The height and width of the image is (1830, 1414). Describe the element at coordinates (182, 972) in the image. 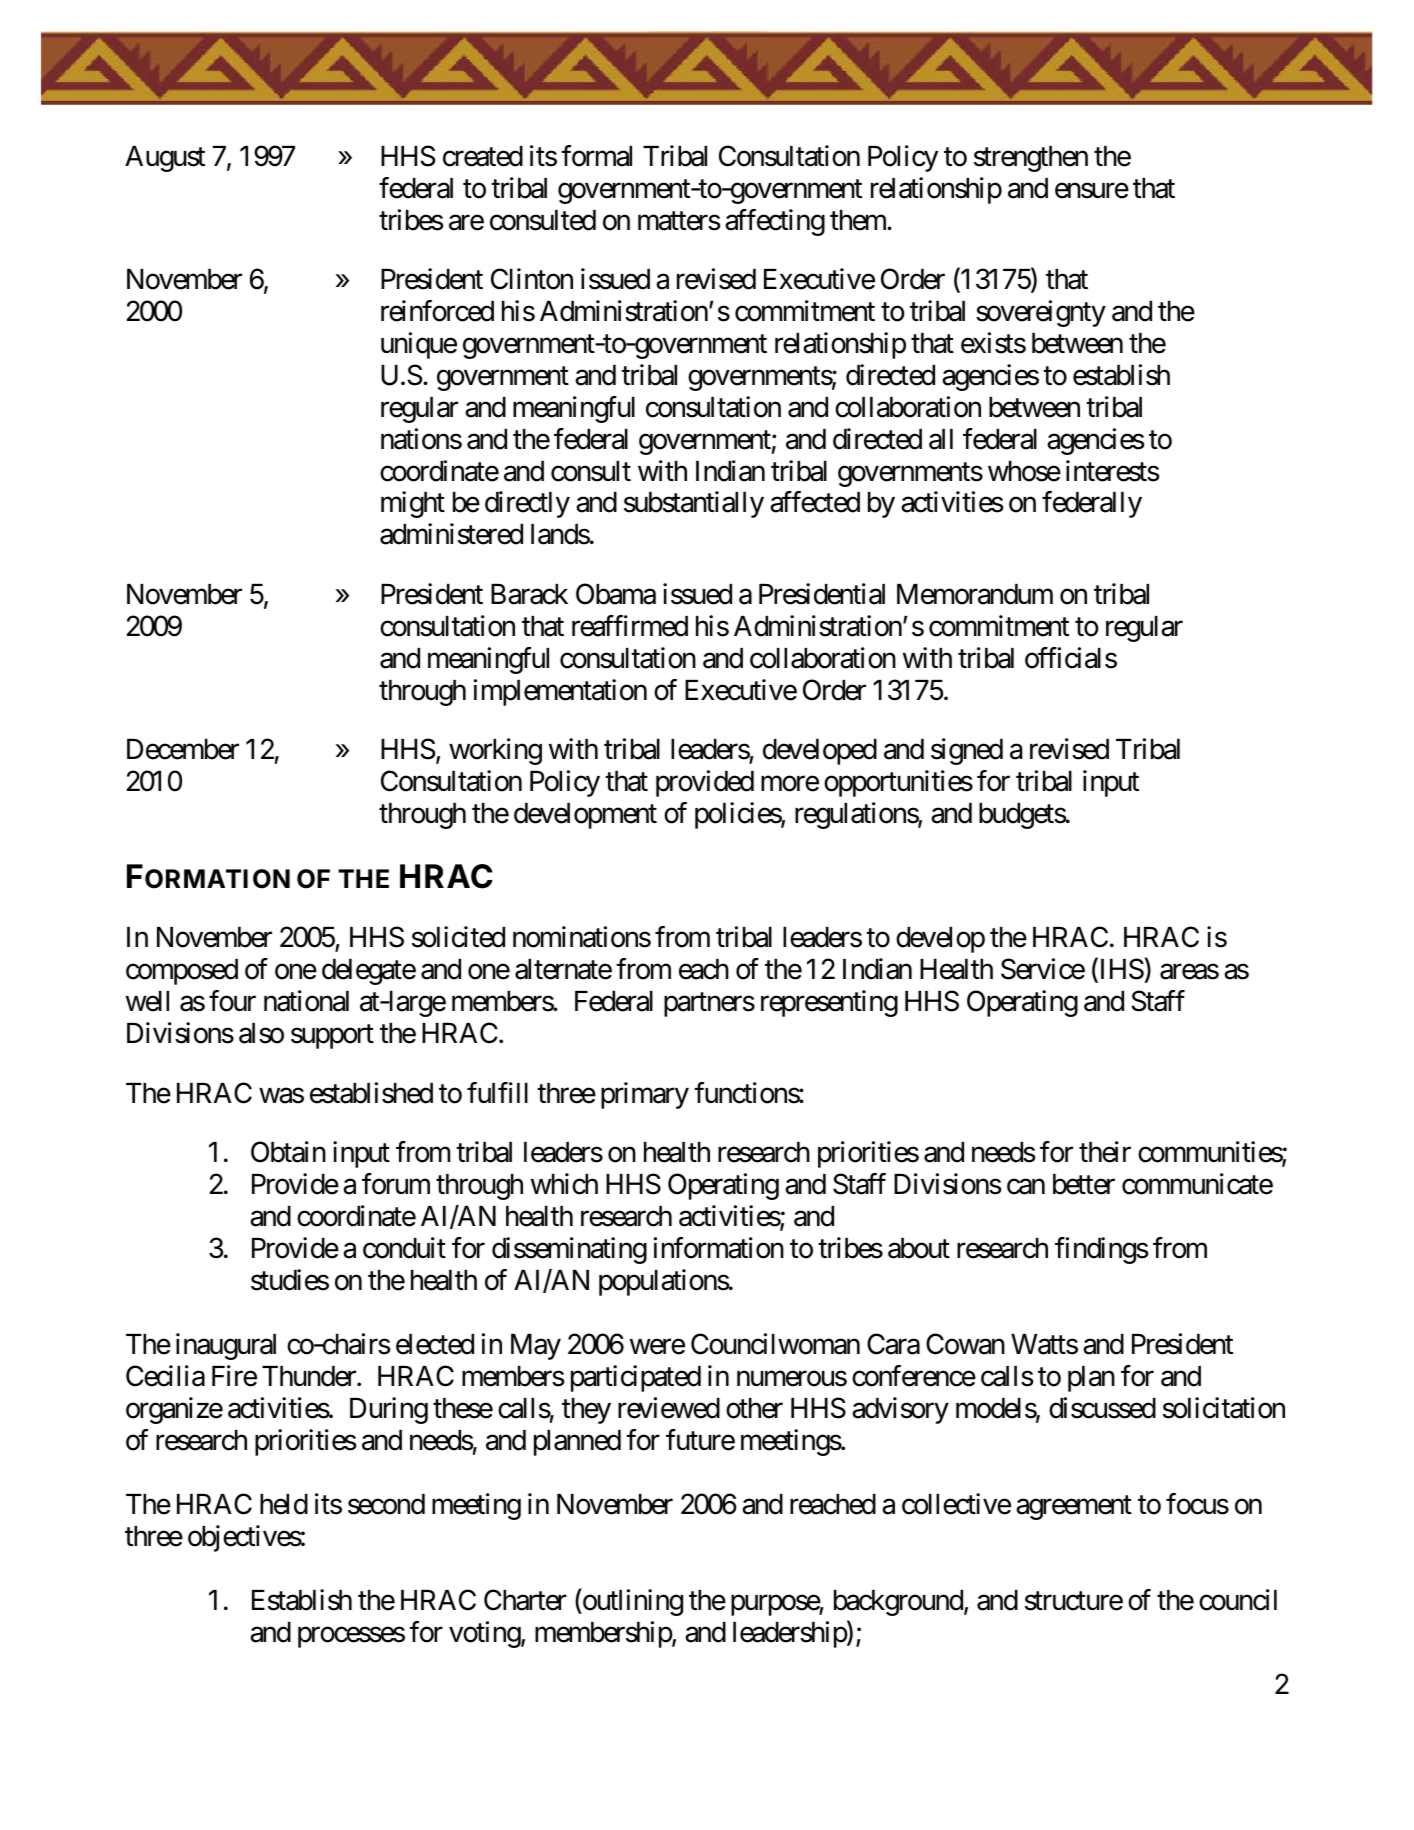

I see `composed` at that location.
